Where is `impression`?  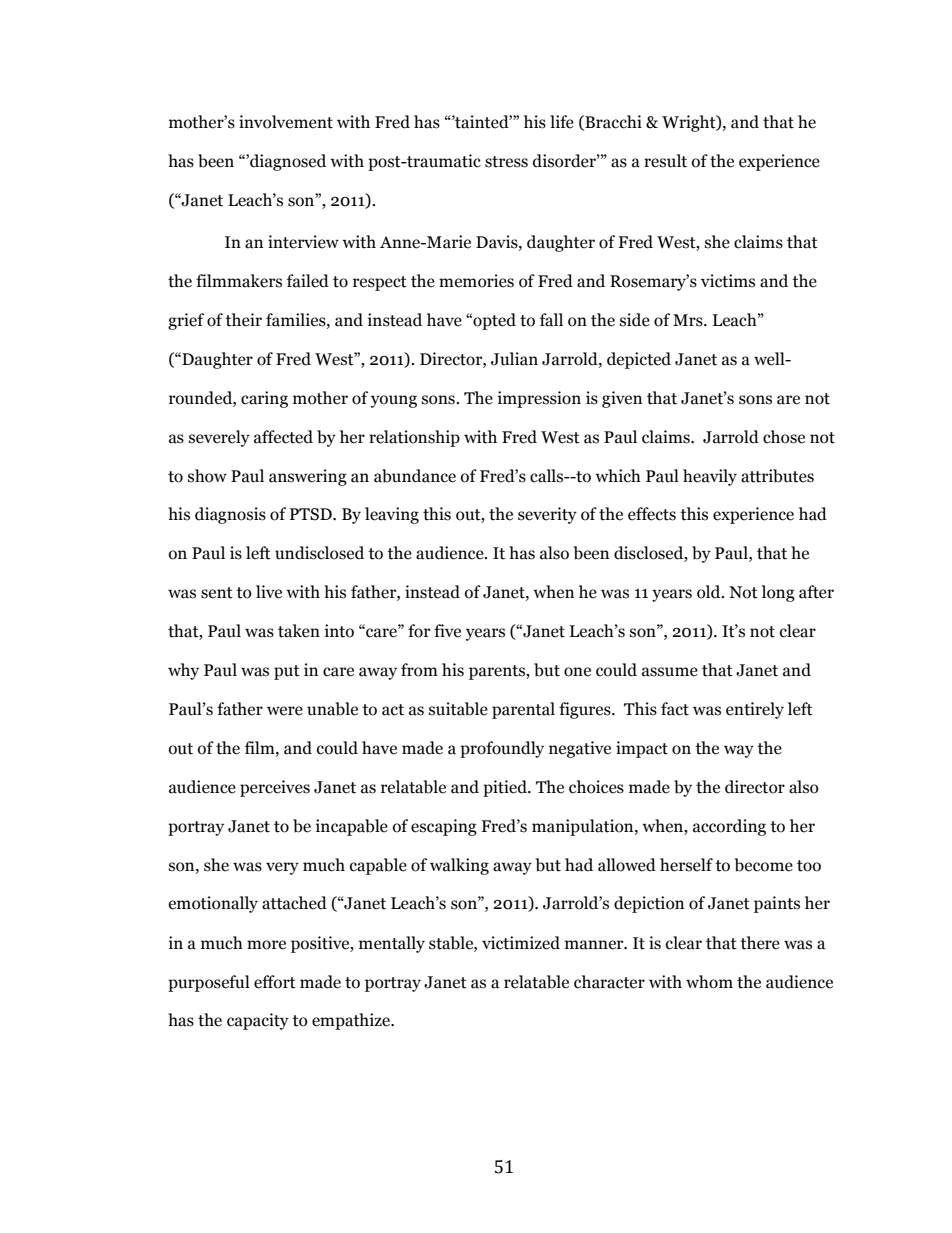
impression is located at coordinates (539, 399).
